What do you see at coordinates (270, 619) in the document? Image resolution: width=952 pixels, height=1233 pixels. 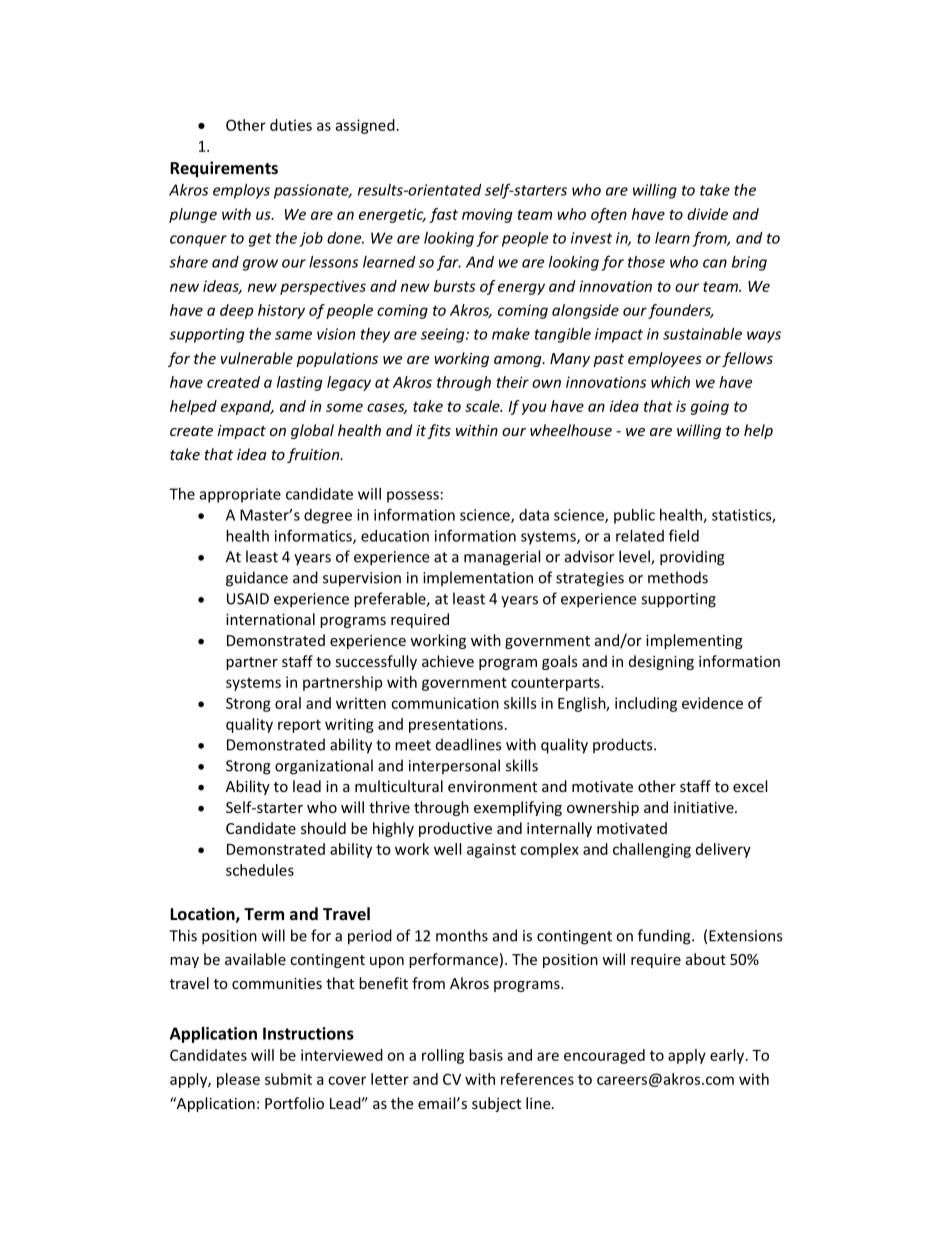 I see `international` at bounding box center [270, 619].
